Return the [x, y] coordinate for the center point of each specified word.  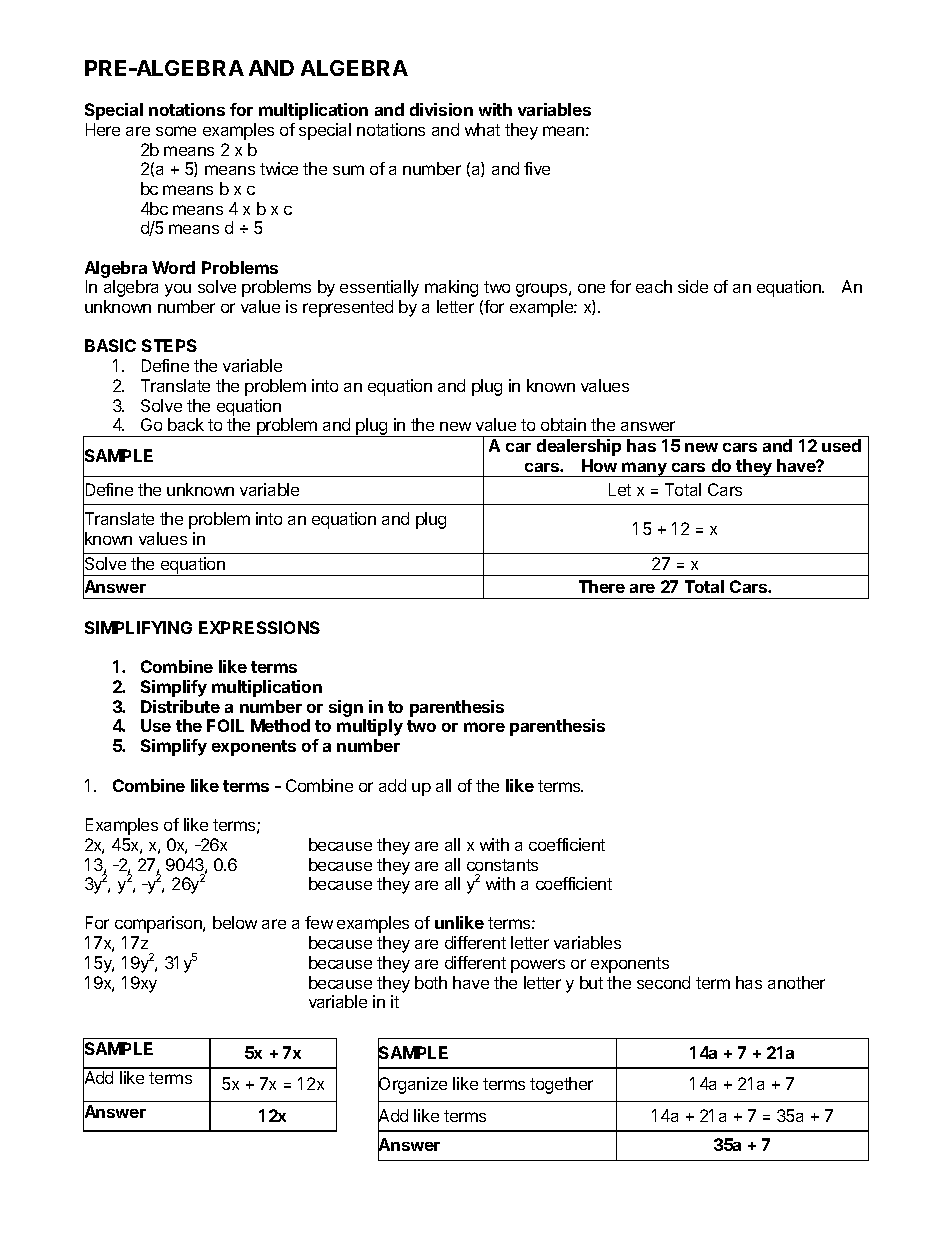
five [537, 168]
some [176, 131]
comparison [159, 924]
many [644, 469]
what [482, 129]
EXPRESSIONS [259, 627]
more [484, 727]
